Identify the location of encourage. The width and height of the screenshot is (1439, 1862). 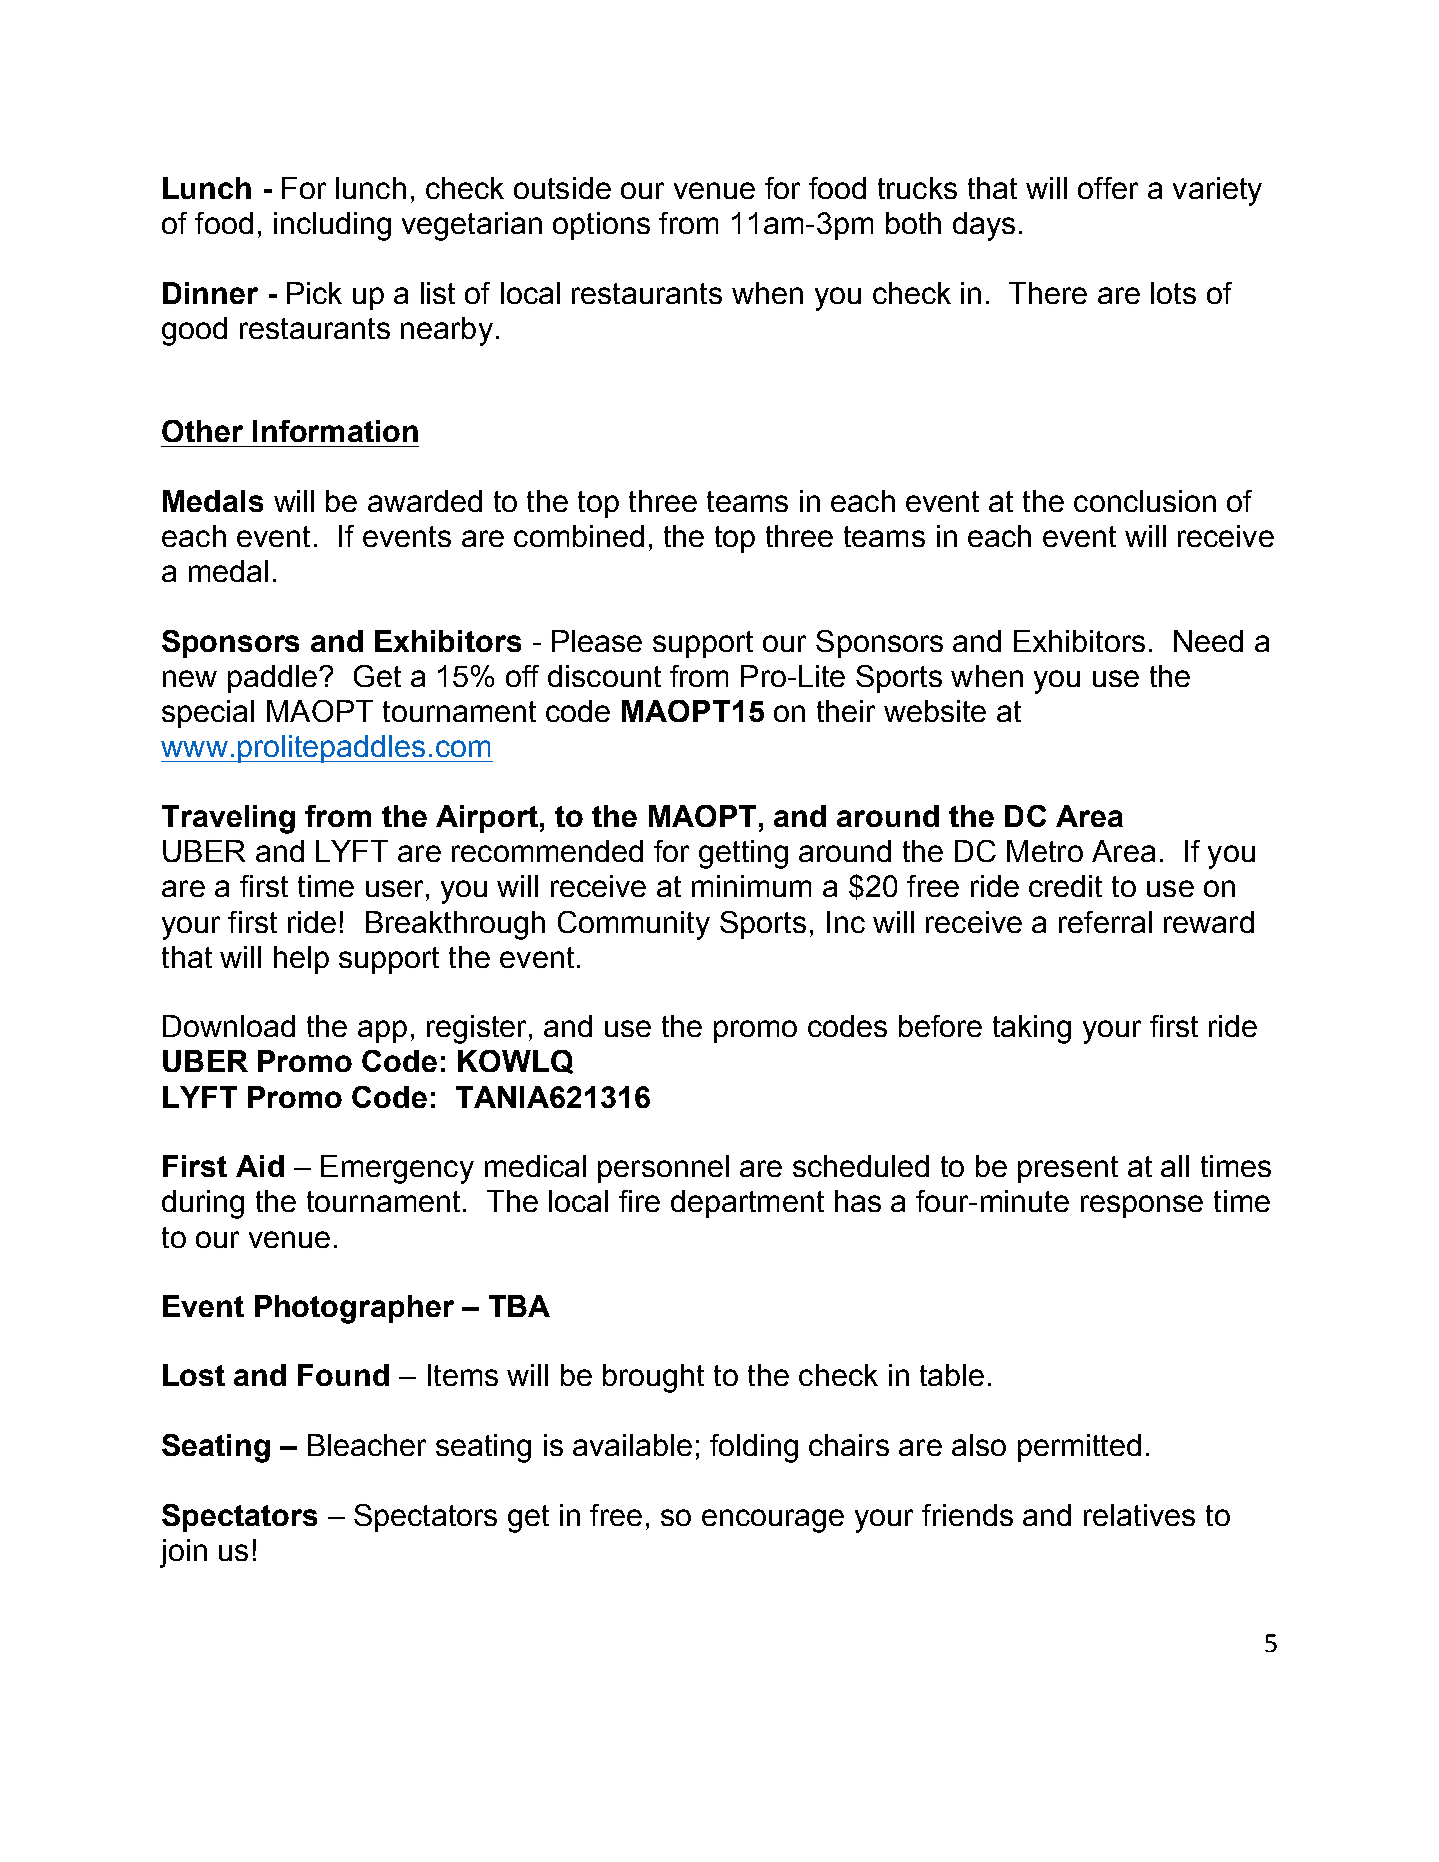
(773, 1521).
